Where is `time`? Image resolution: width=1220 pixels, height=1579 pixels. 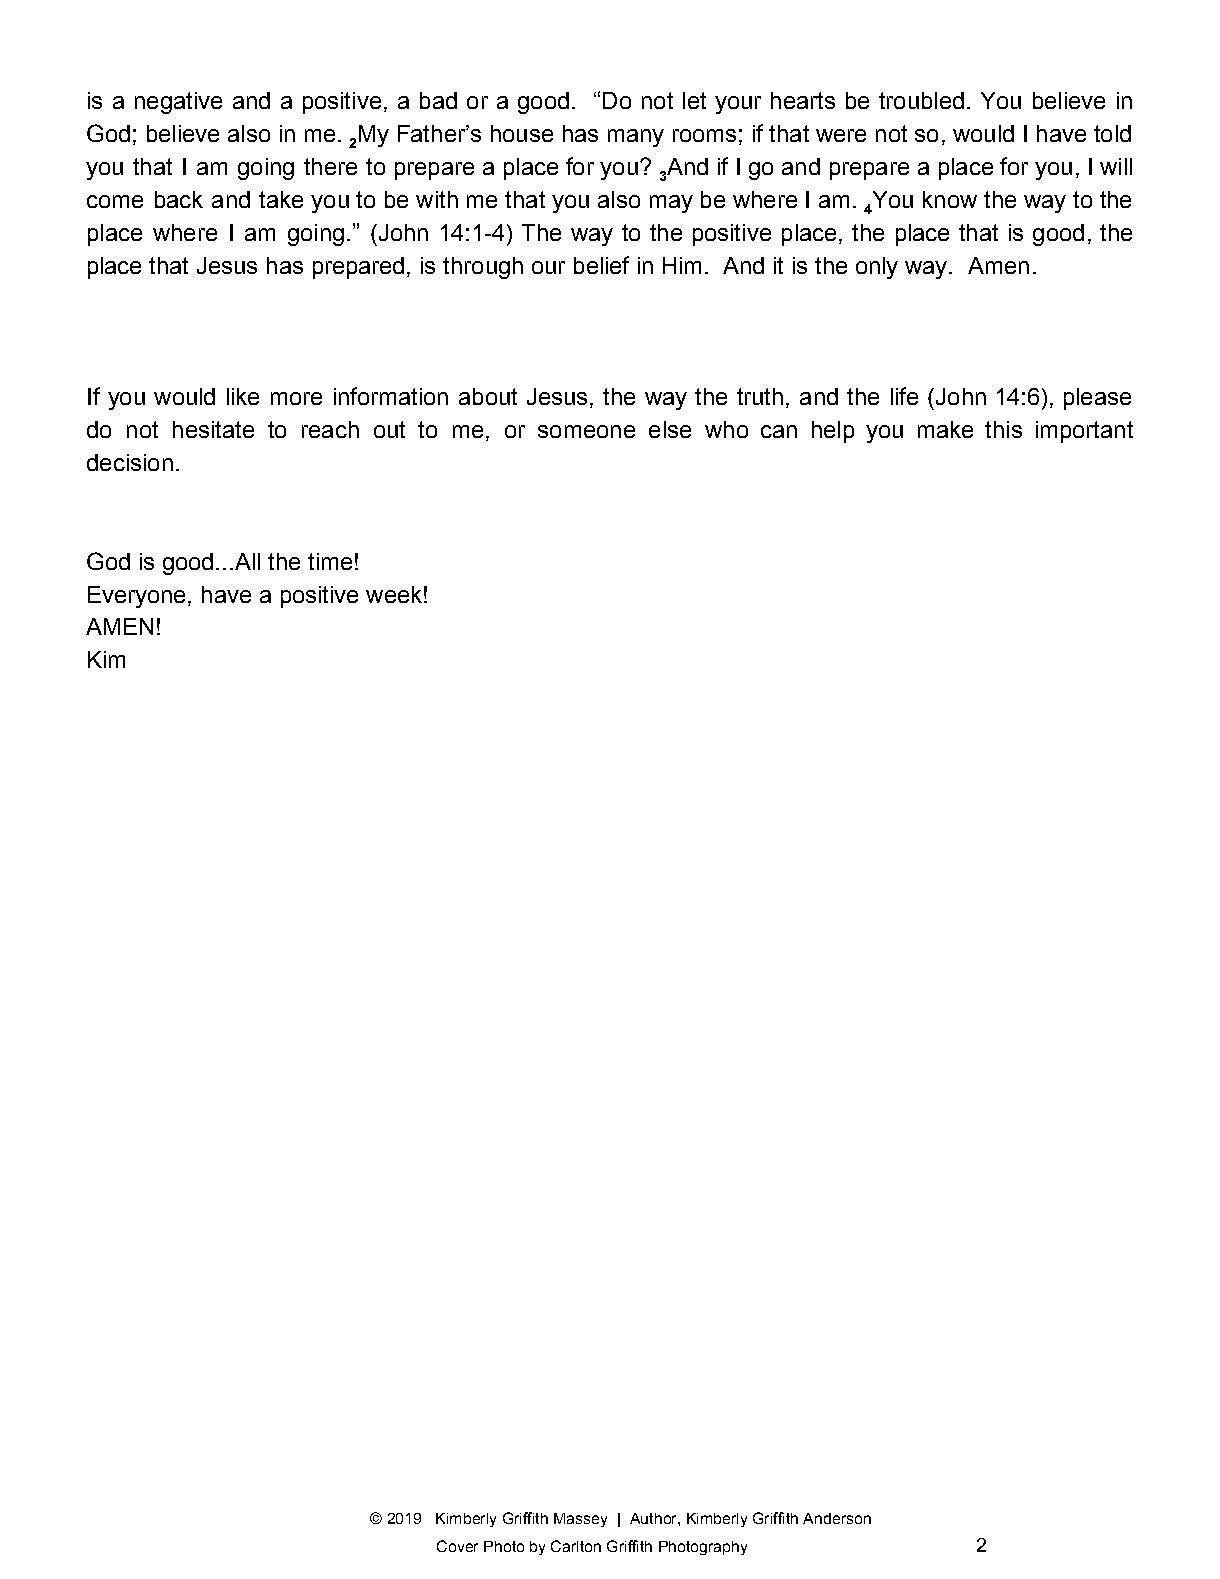 time is located at coordinates (330, 561).
